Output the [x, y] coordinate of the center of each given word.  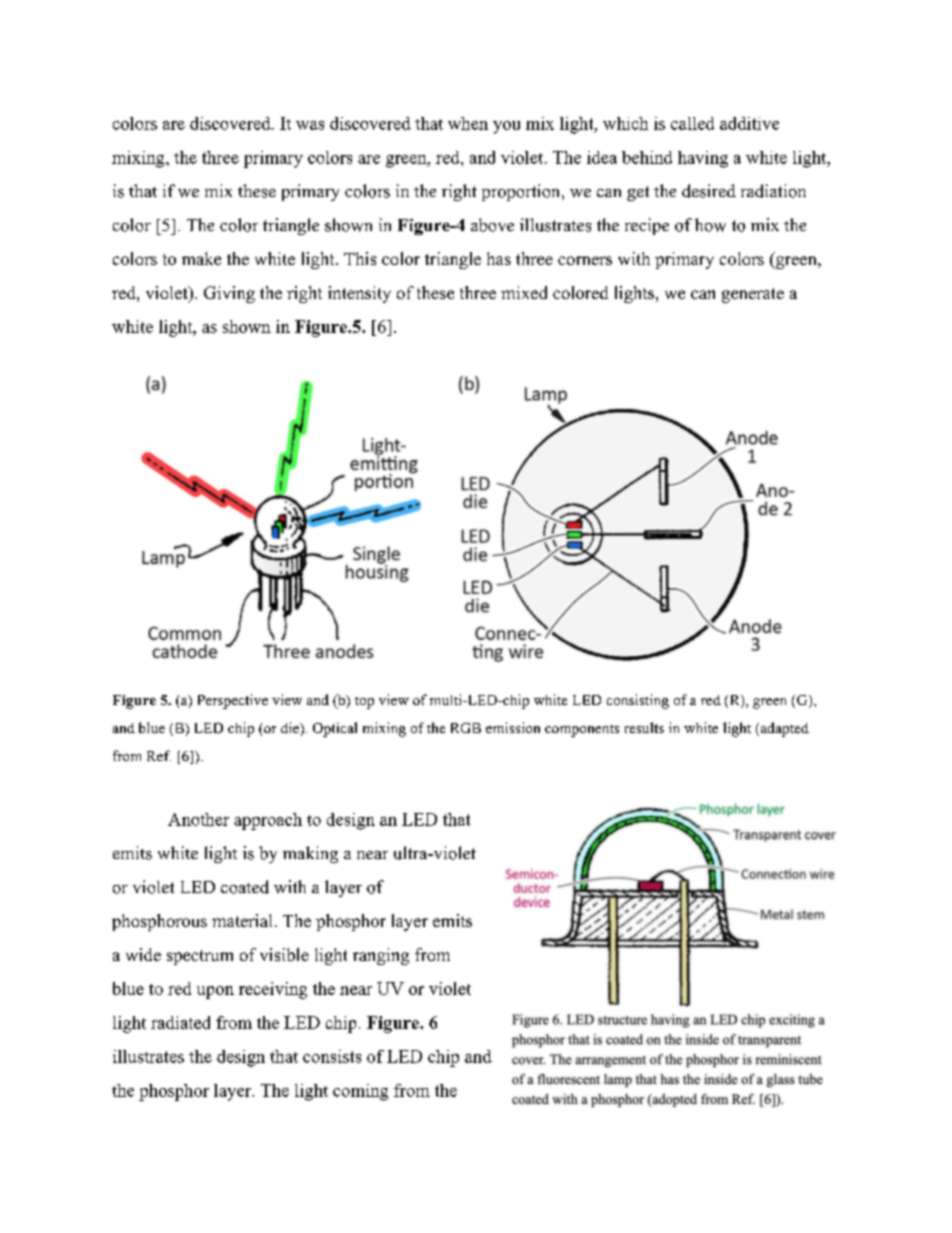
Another [198, 819]
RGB [466, 728]
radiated [180, 1022]
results [644, 727]
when [468, 123]
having [703, 159]
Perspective [233, 701]
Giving [229, 294]
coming [360, 1092]
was [310, 125]
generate [753, 295]
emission [513, 727]
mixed [524, 292]
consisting [638, 701]
